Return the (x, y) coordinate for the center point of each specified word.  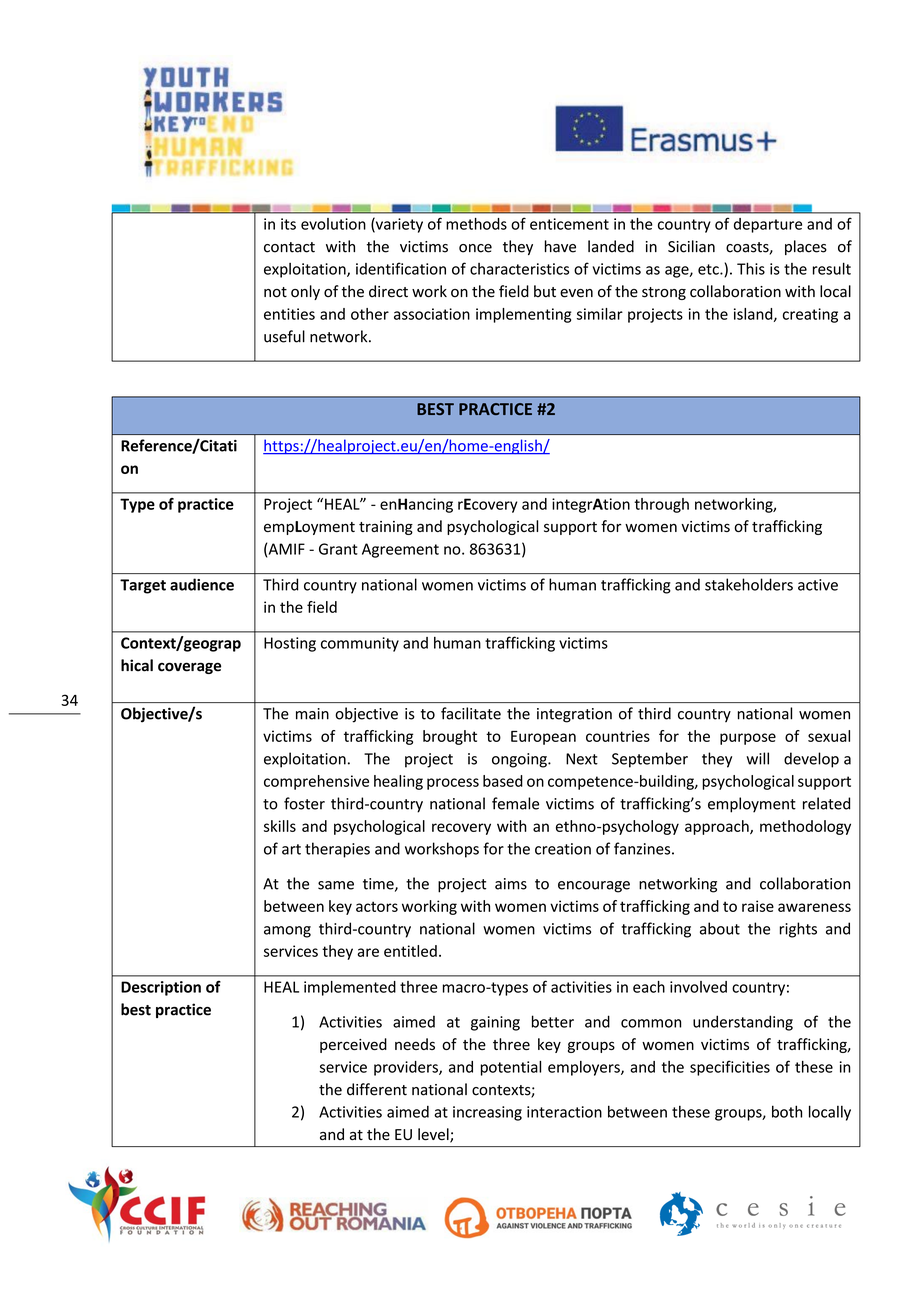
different (377, 1089)
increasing (487, 1113)
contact (289, 247)
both (787, 1111)
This (751, 268)
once (475, 248)
